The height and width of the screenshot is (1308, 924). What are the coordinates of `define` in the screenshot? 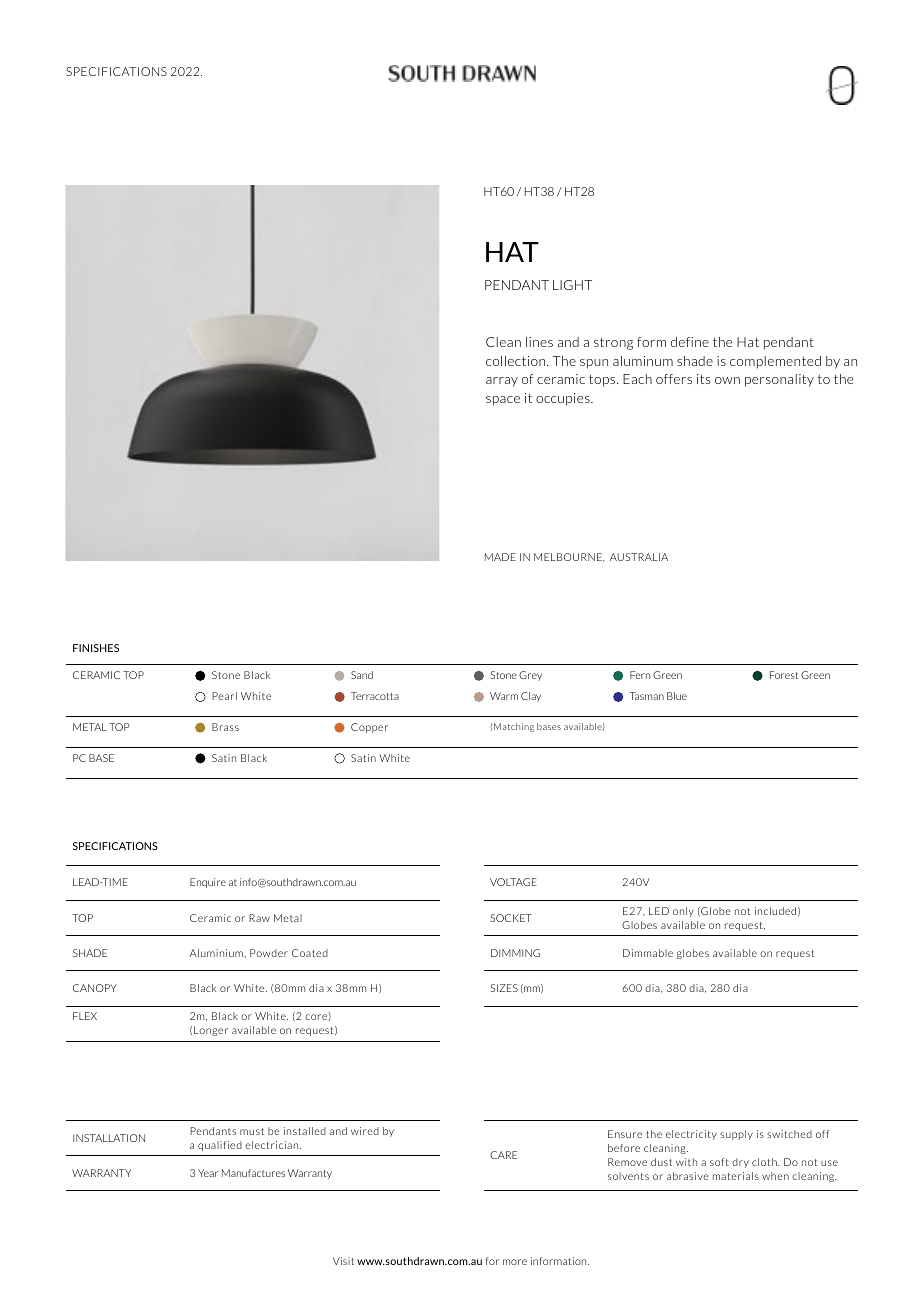 It's located at (690, 342).
